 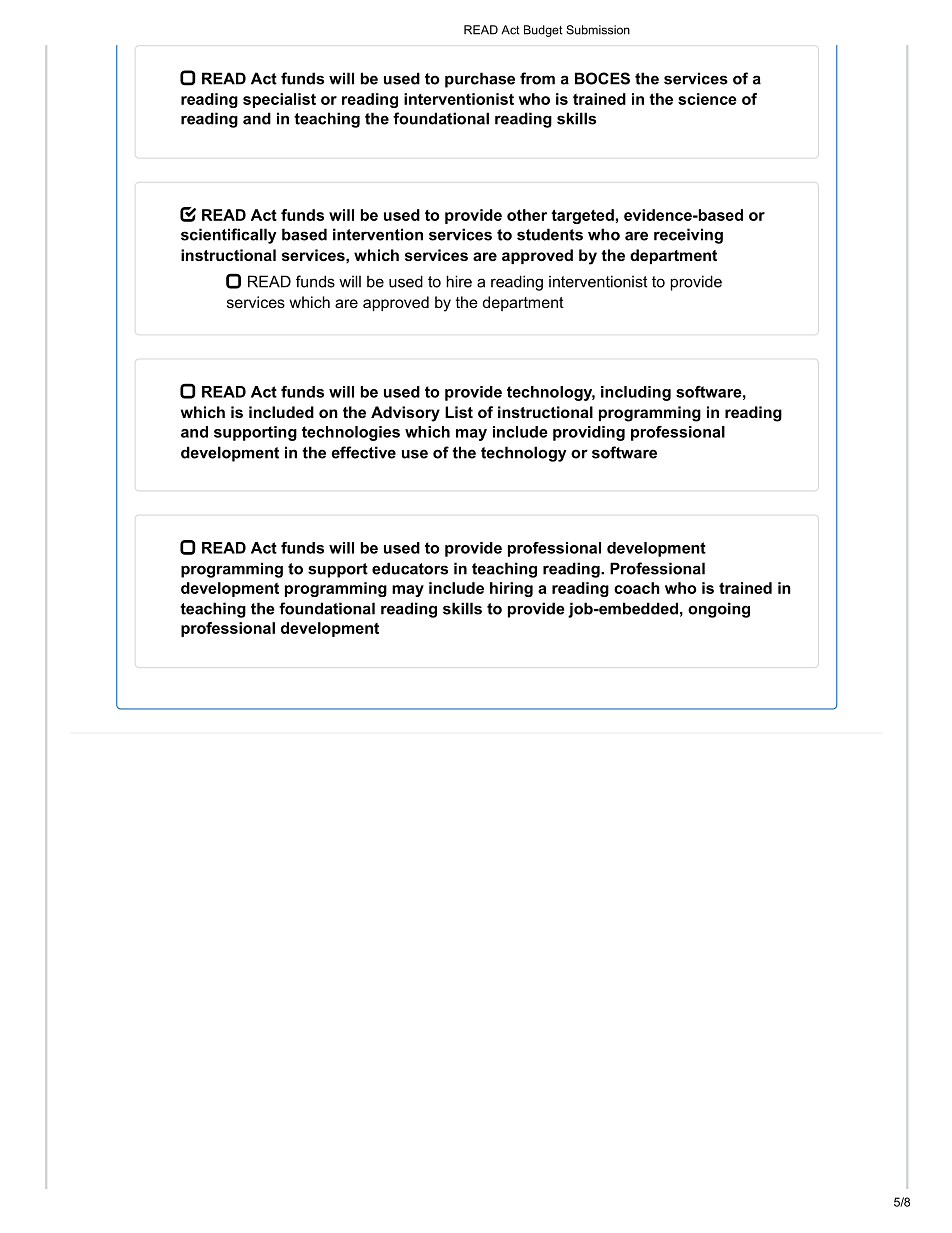 What do you see at coordinates (637, 588) in the document?
I see `coach` at bounding box center [637, 588].
